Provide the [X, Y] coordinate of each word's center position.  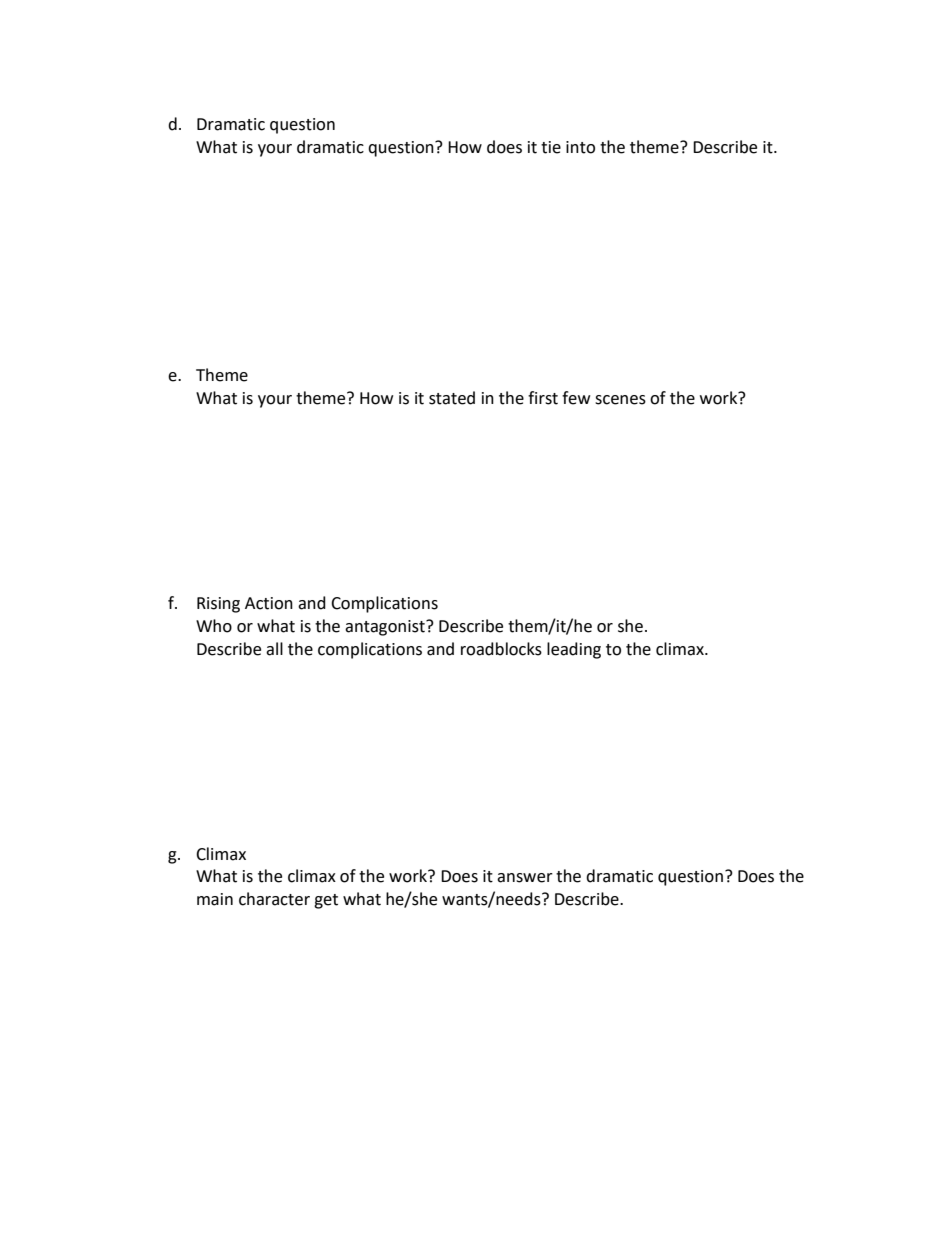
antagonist [386, 628]
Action [269, 603]
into [580, 147]
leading [574, 650]
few [576, 398]
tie [551, 147]
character [274, 899]
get [326, 901]
